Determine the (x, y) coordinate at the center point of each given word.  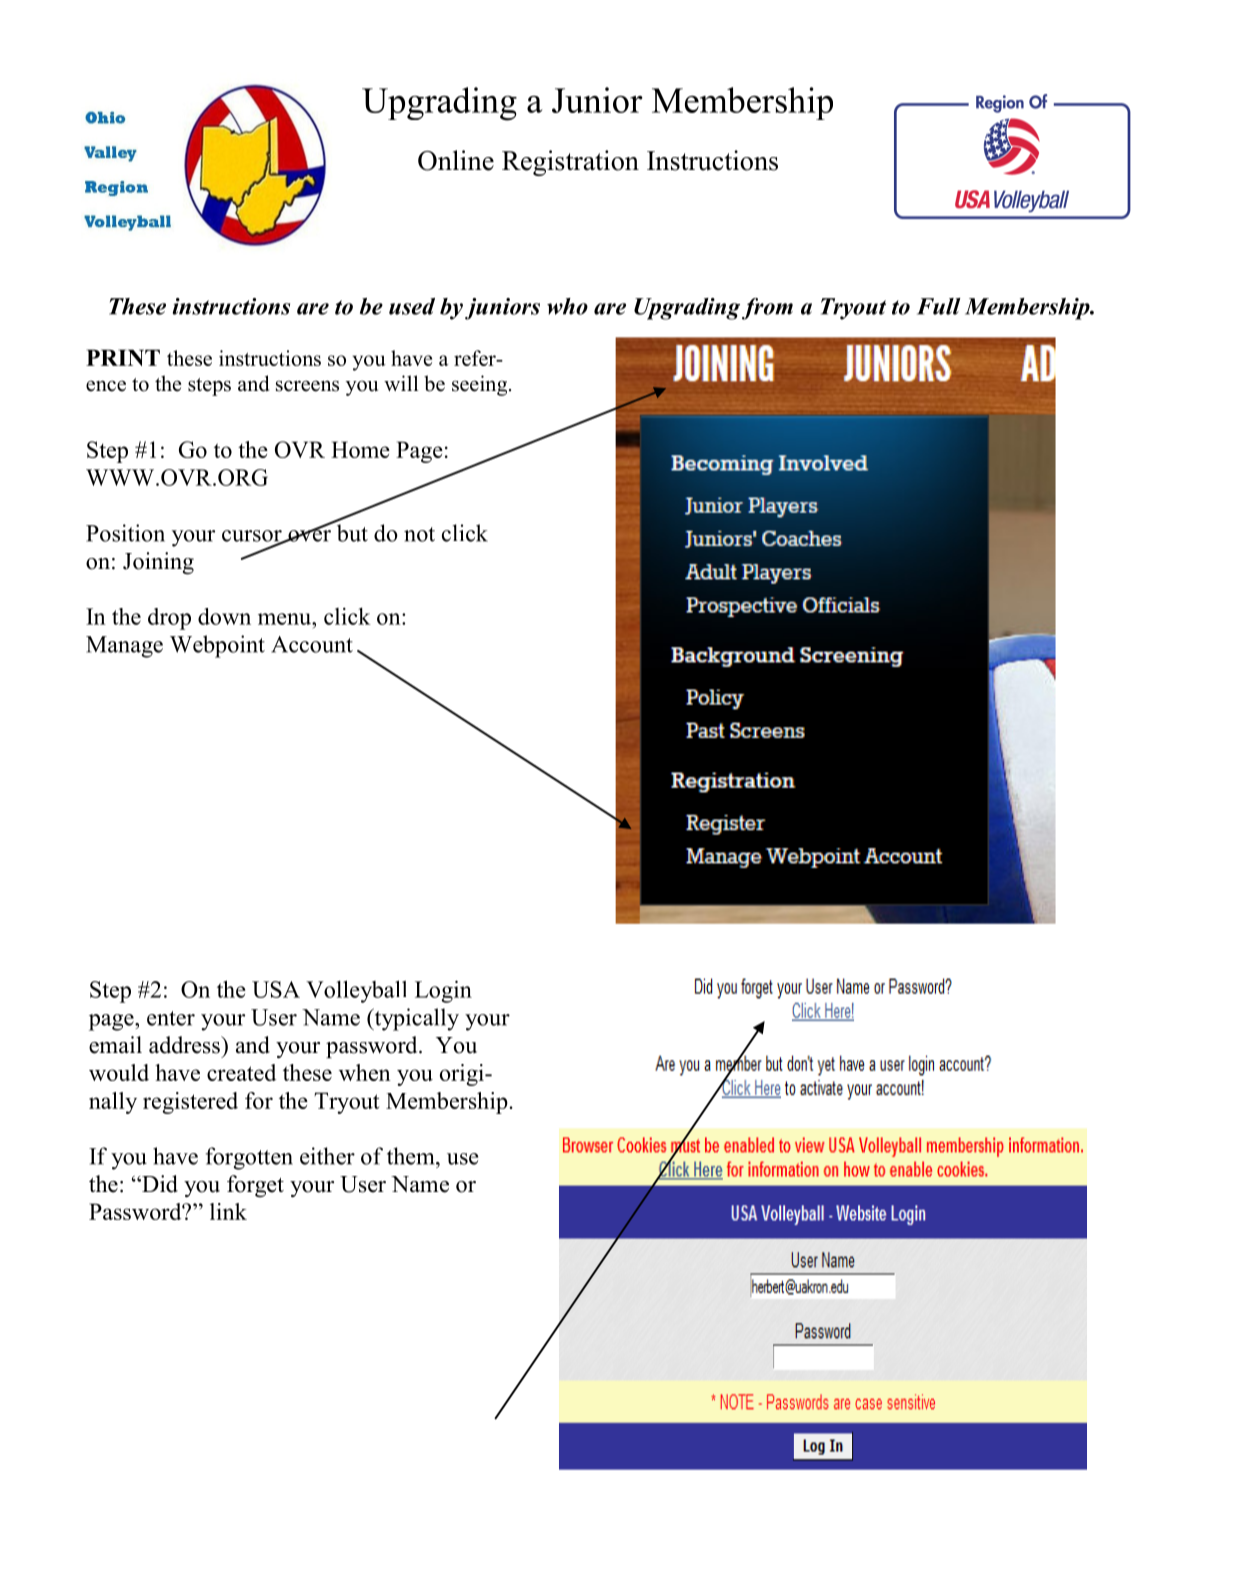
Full (939, 306)
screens (307, 386)
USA (276, 989)
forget (255, 1186)
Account (312, 644)
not (419, 534)
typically (415, 1019)
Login (443, 991)
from (767, 309)
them (412, 1156)
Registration (570, 163)
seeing (481, 385)
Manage (124, 647)
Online (456, 160)
